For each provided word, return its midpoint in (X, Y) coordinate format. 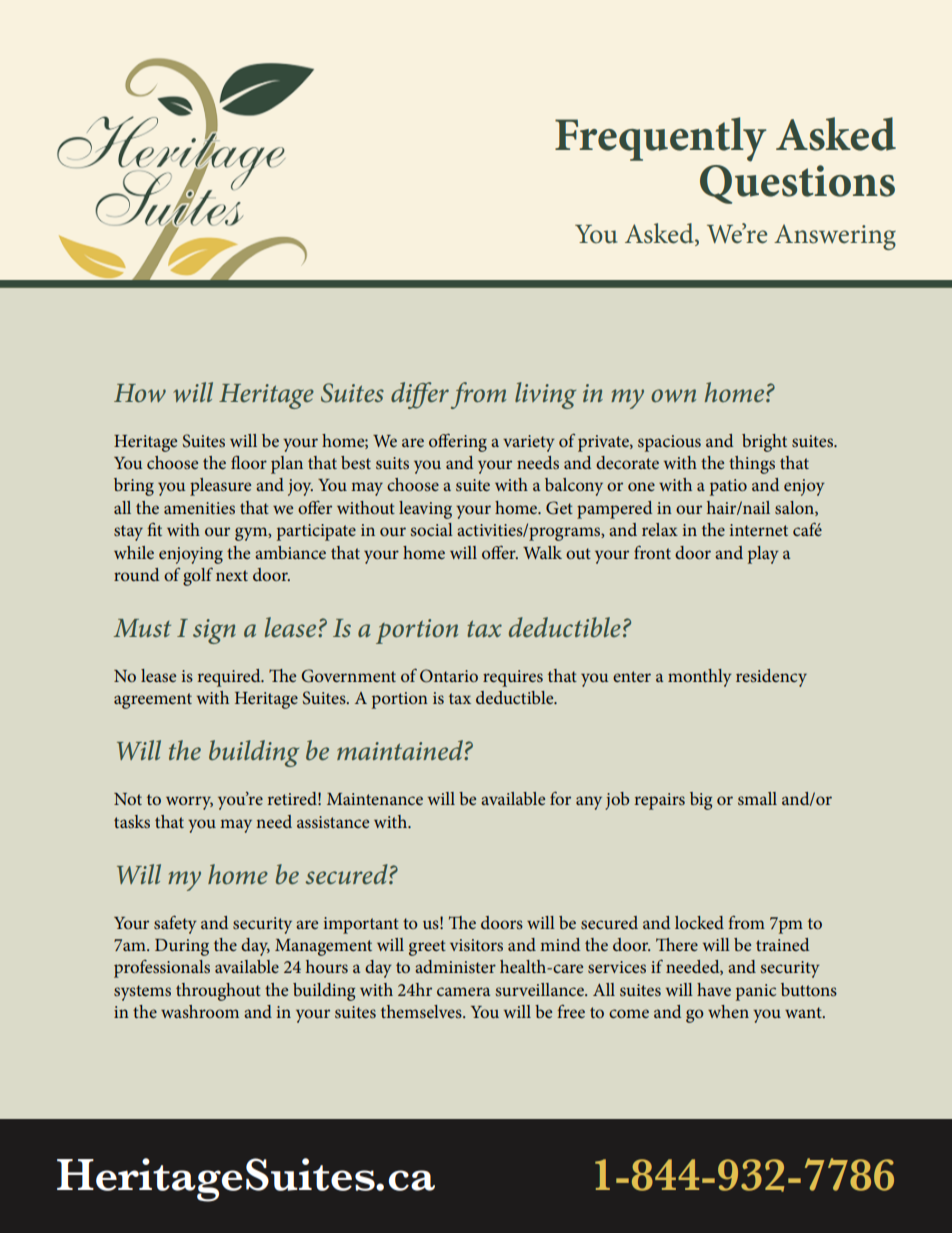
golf (198, 576)
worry (189, 803)
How (140, 393)
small (757, 798)
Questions (797, 184)
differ (420, 395)
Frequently (660, 139)
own (673, 395)
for (560, 798)
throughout (218, 992)
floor (249, 462)
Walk (542, 552)
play (763, 555)
